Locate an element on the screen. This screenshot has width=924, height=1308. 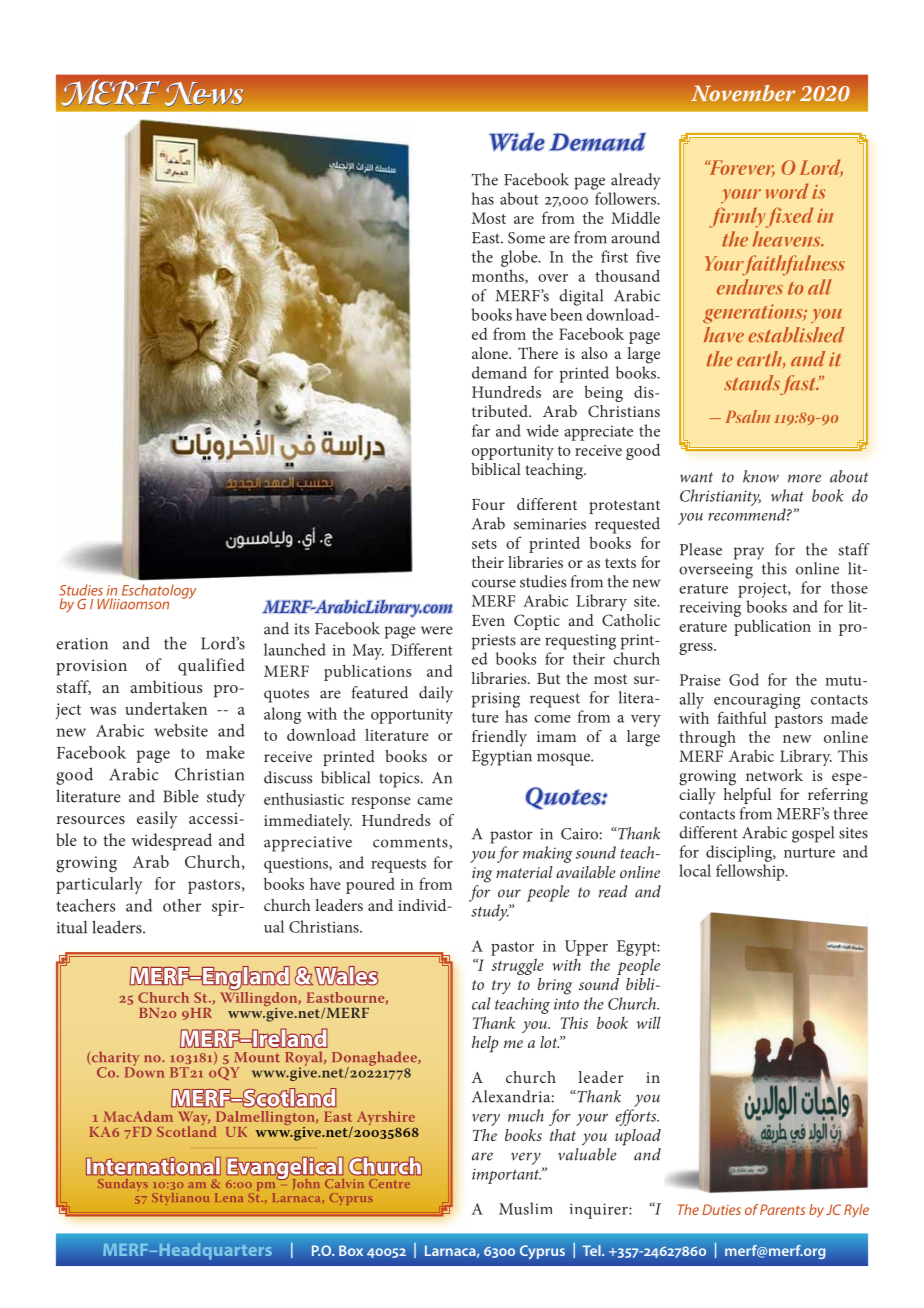
stands is located at coordinates (752, 383).
